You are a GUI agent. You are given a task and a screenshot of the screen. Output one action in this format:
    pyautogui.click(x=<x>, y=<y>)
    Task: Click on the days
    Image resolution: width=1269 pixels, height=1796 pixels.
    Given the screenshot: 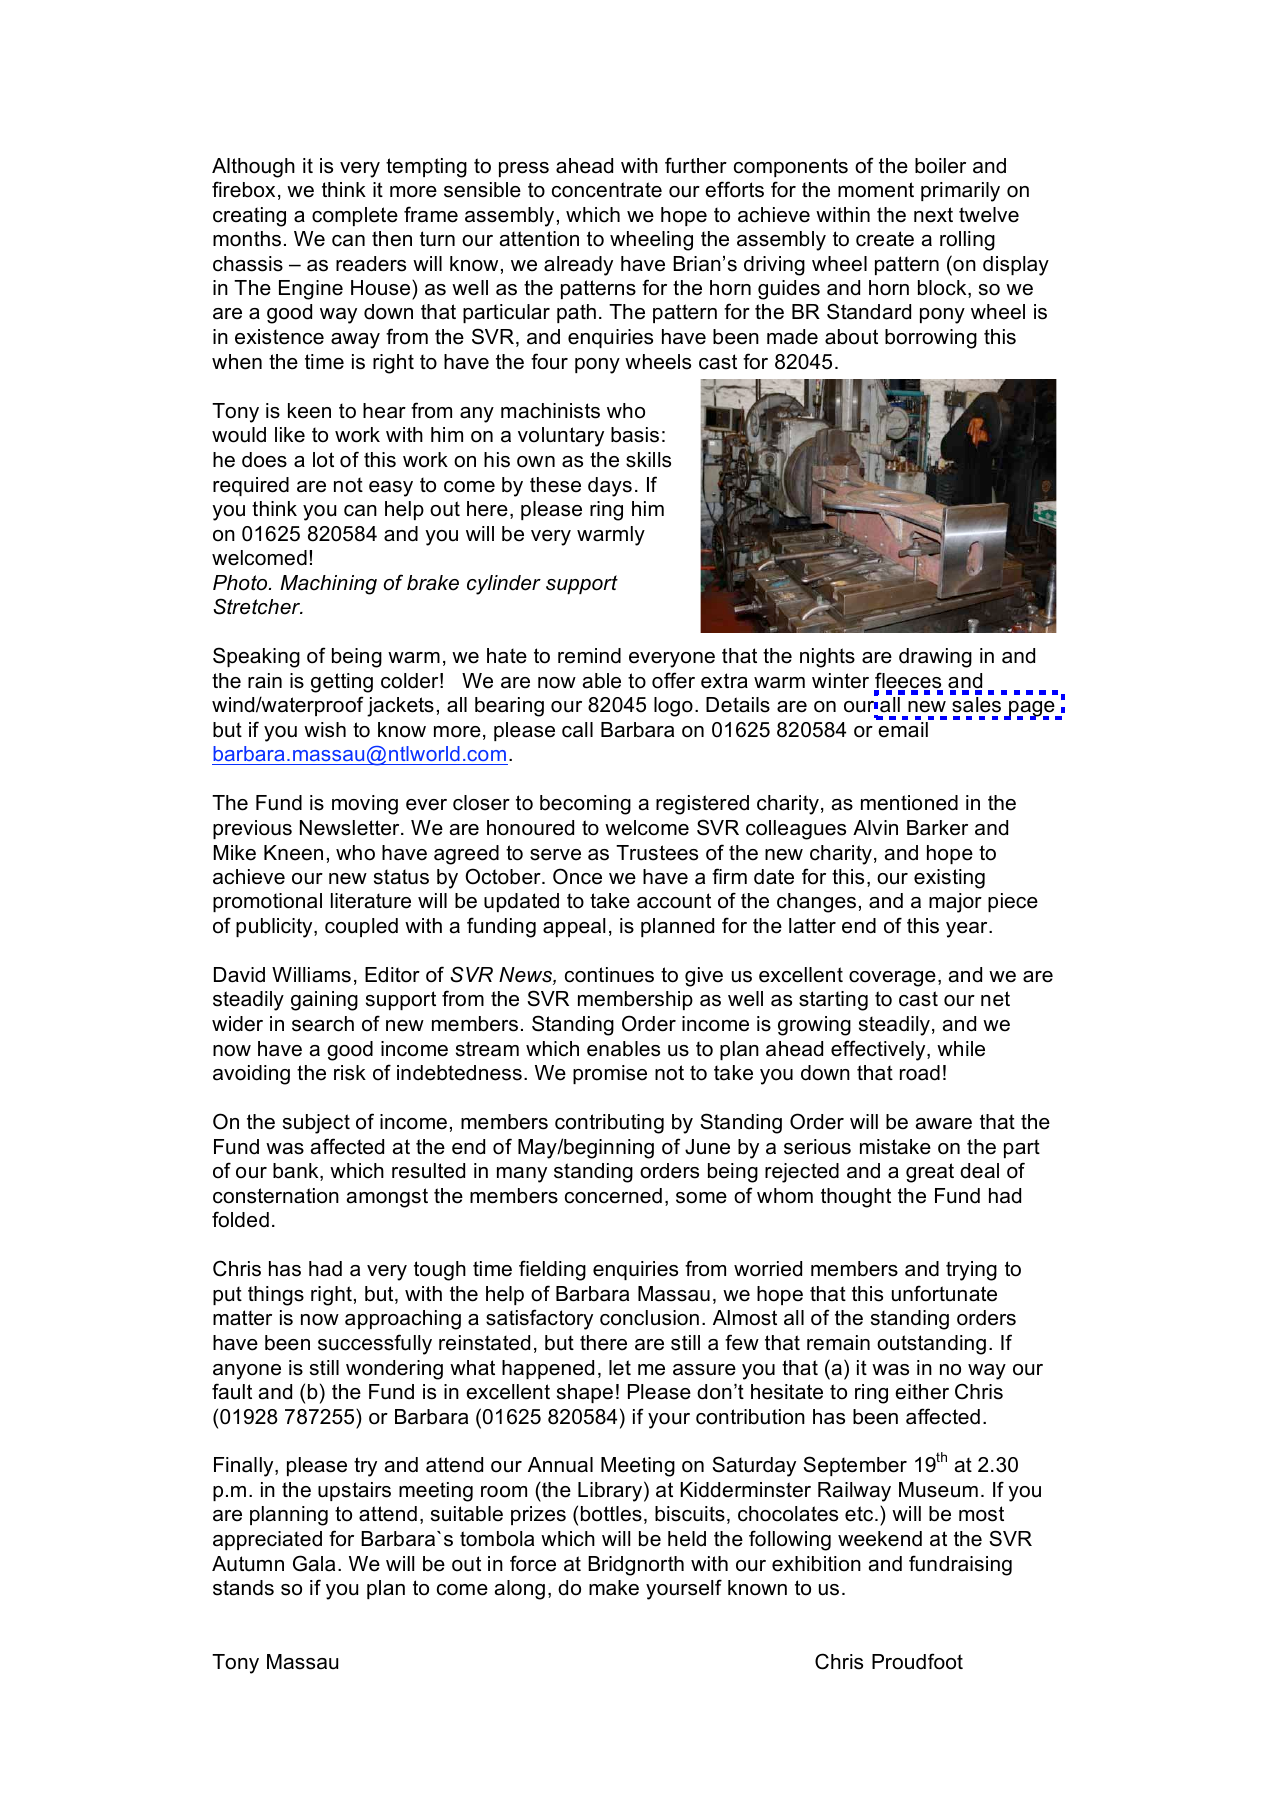 What is the action you would take?
    pyautogui.click(x=610, y=487)
